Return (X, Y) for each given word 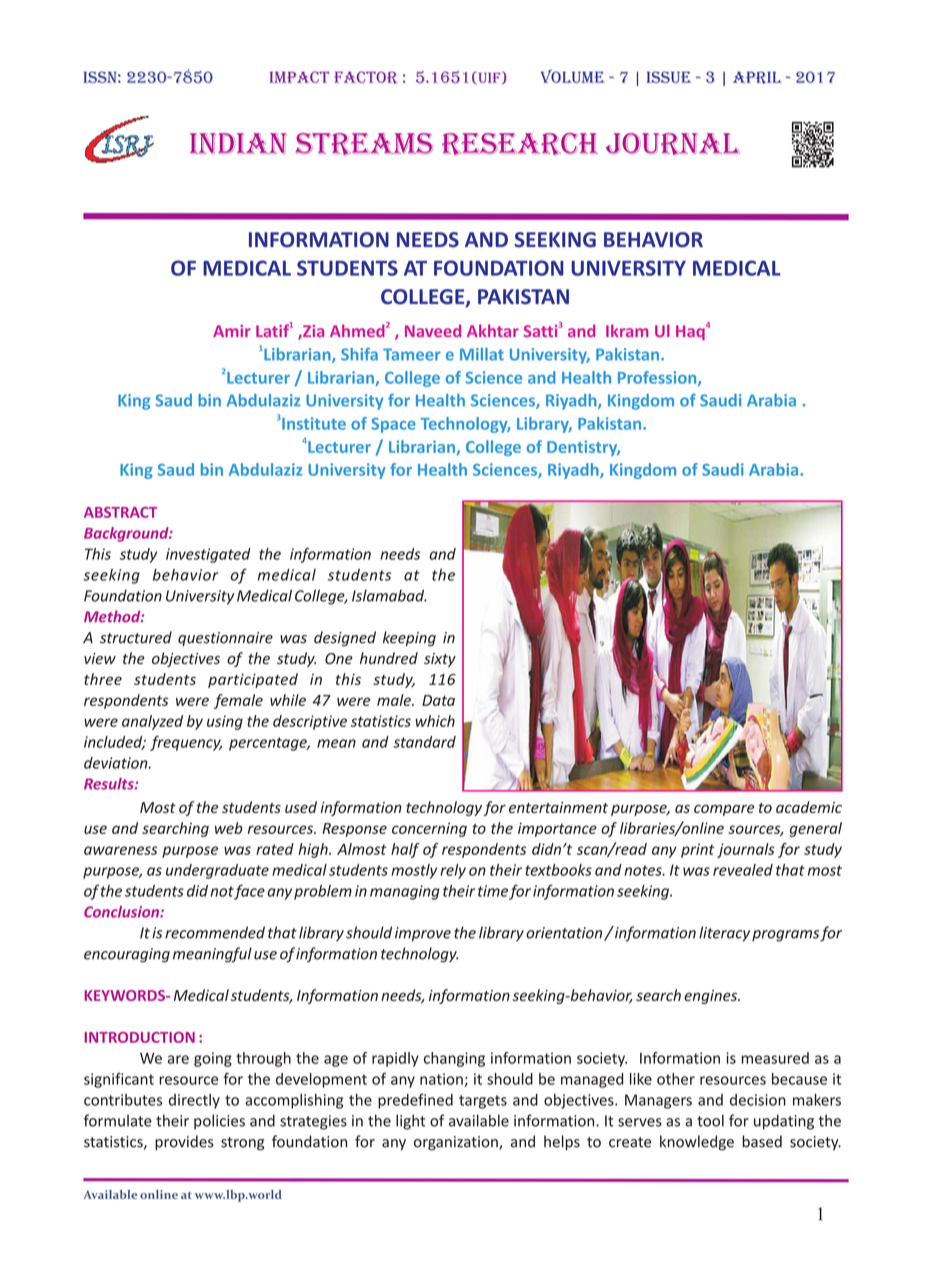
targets (483, 1102)
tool (710, 1120)
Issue (669, 77)
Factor (365, 77)
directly (194, 1101)
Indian (238, 143)
